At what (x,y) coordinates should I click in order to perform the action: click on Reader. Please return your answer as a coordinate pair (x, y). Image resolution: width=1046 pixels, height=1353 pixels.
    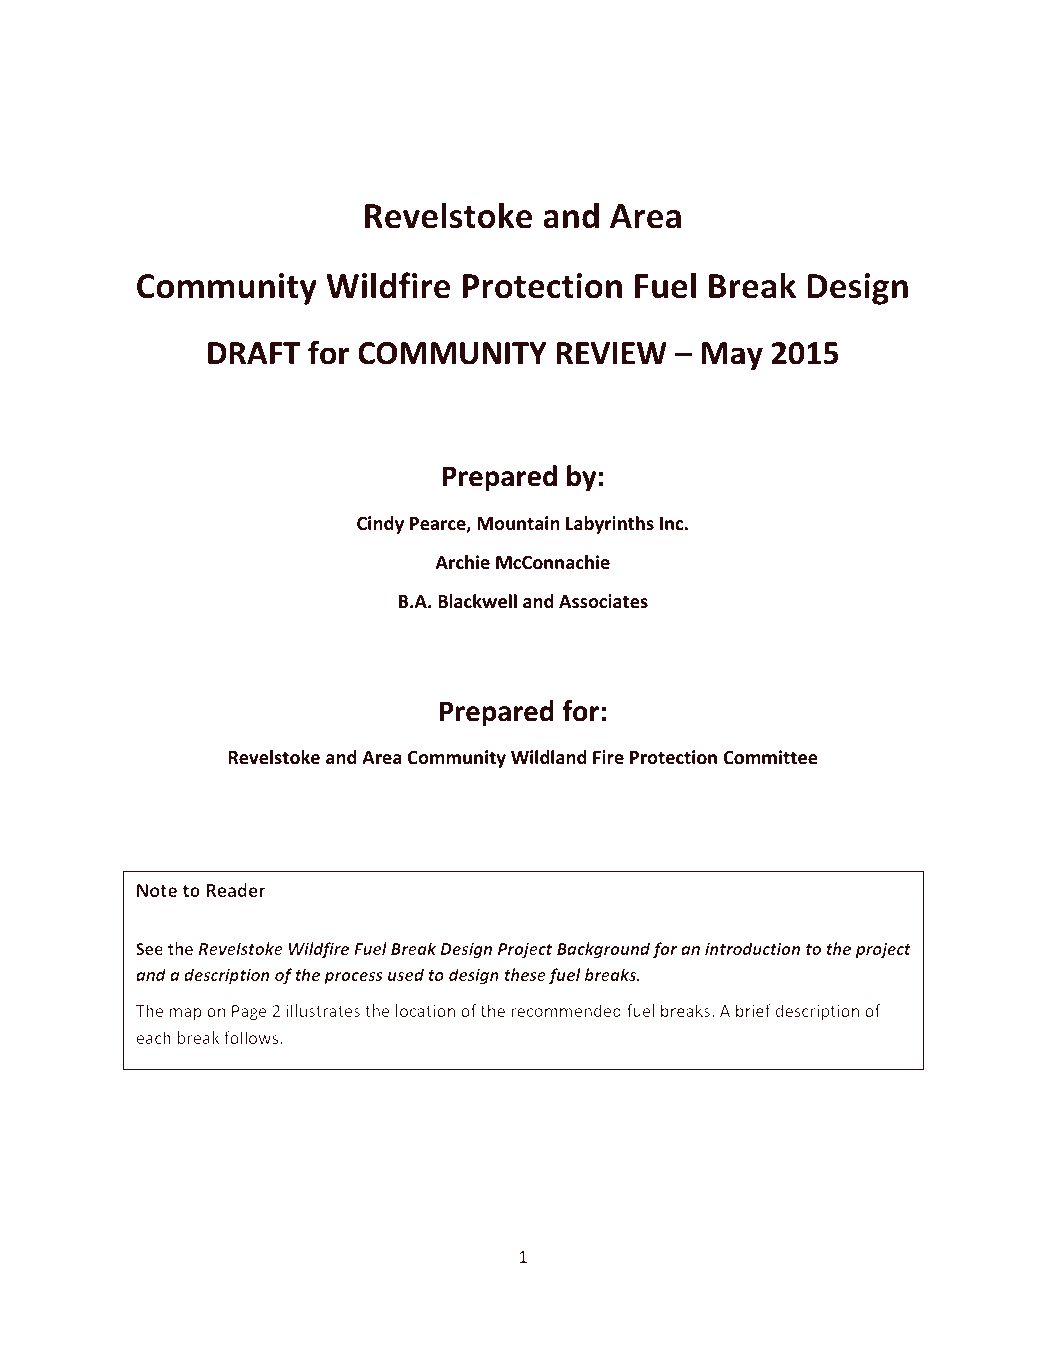
    Looking at the image, I should click on (235, 890).
